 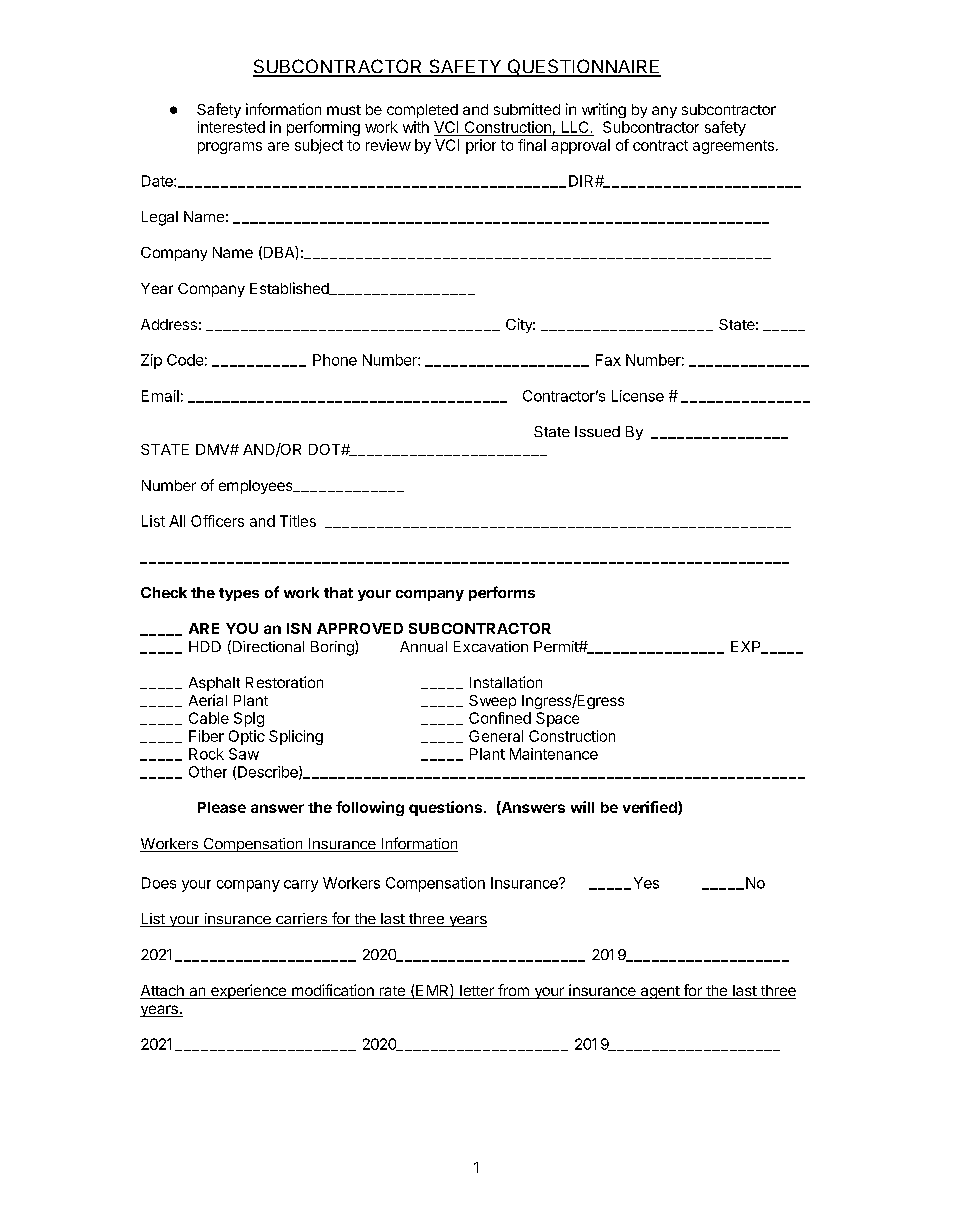 What do you see at coordinates (604, 110) in the page?
I see `writing` at bounding box center [604, 110].
